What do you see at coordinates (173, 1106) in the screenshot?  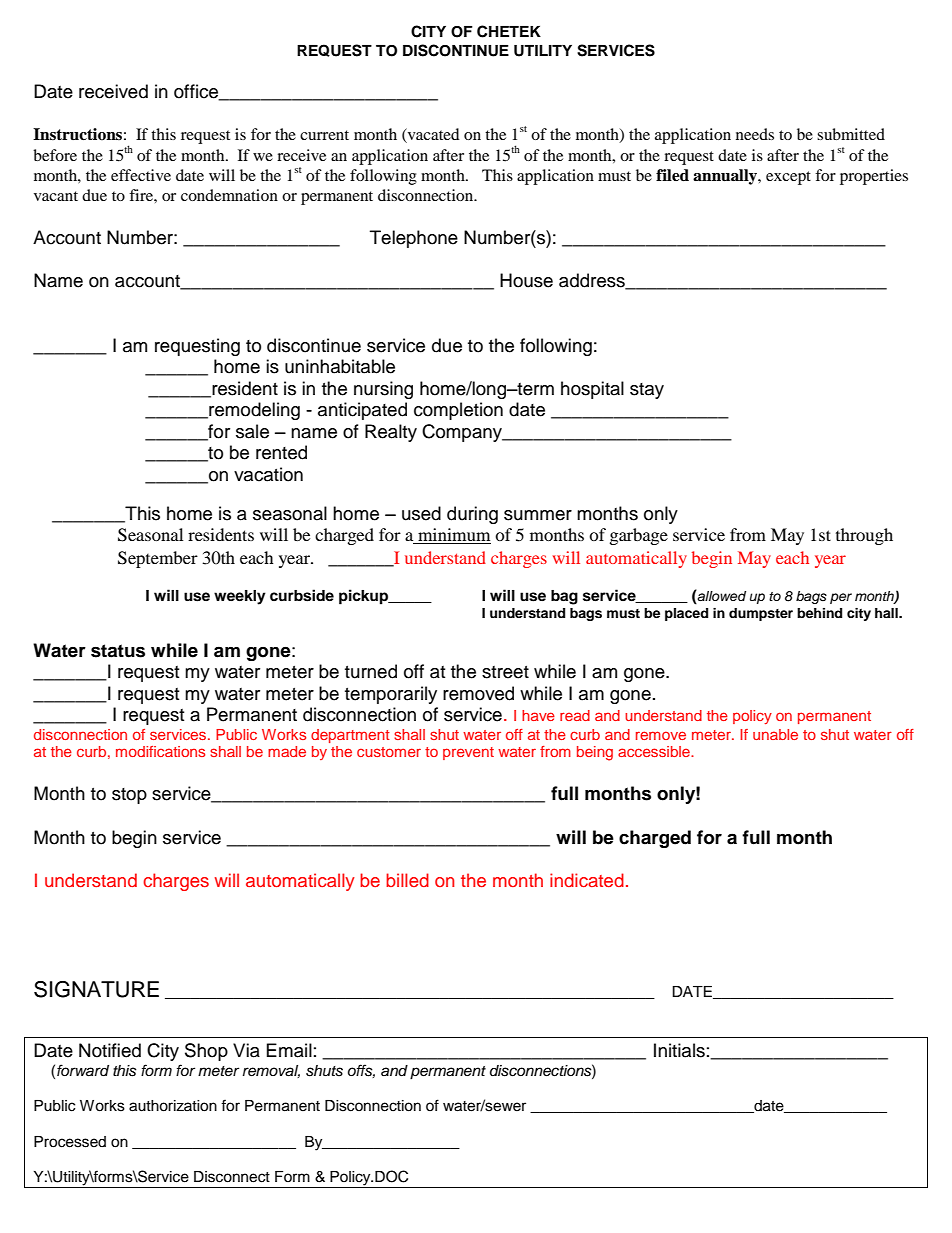 I see `authorization` at bounding box center [173, 1106].
